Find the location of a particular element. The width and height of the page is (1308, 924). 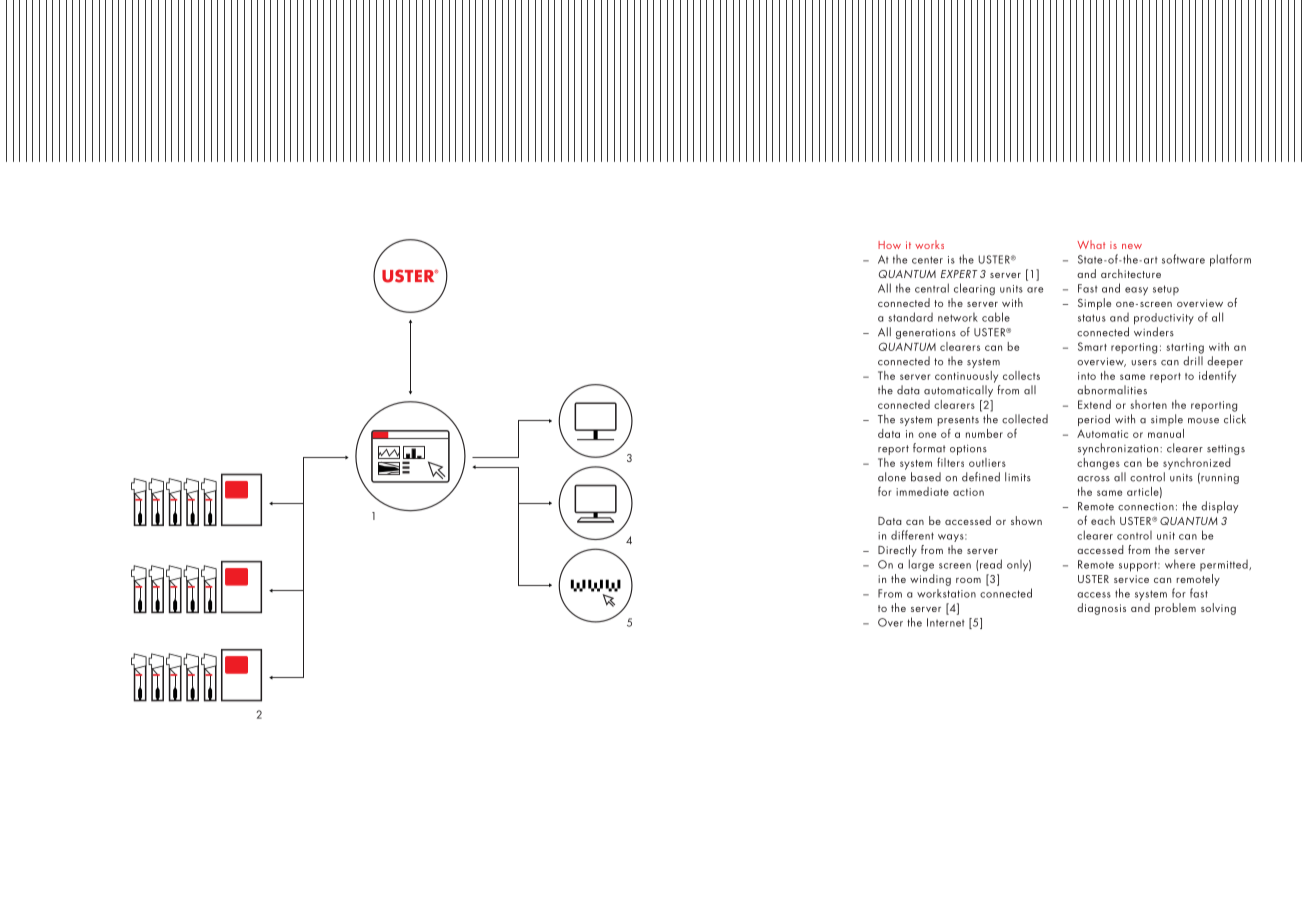

immediate is located at coordinates (922, 491).
